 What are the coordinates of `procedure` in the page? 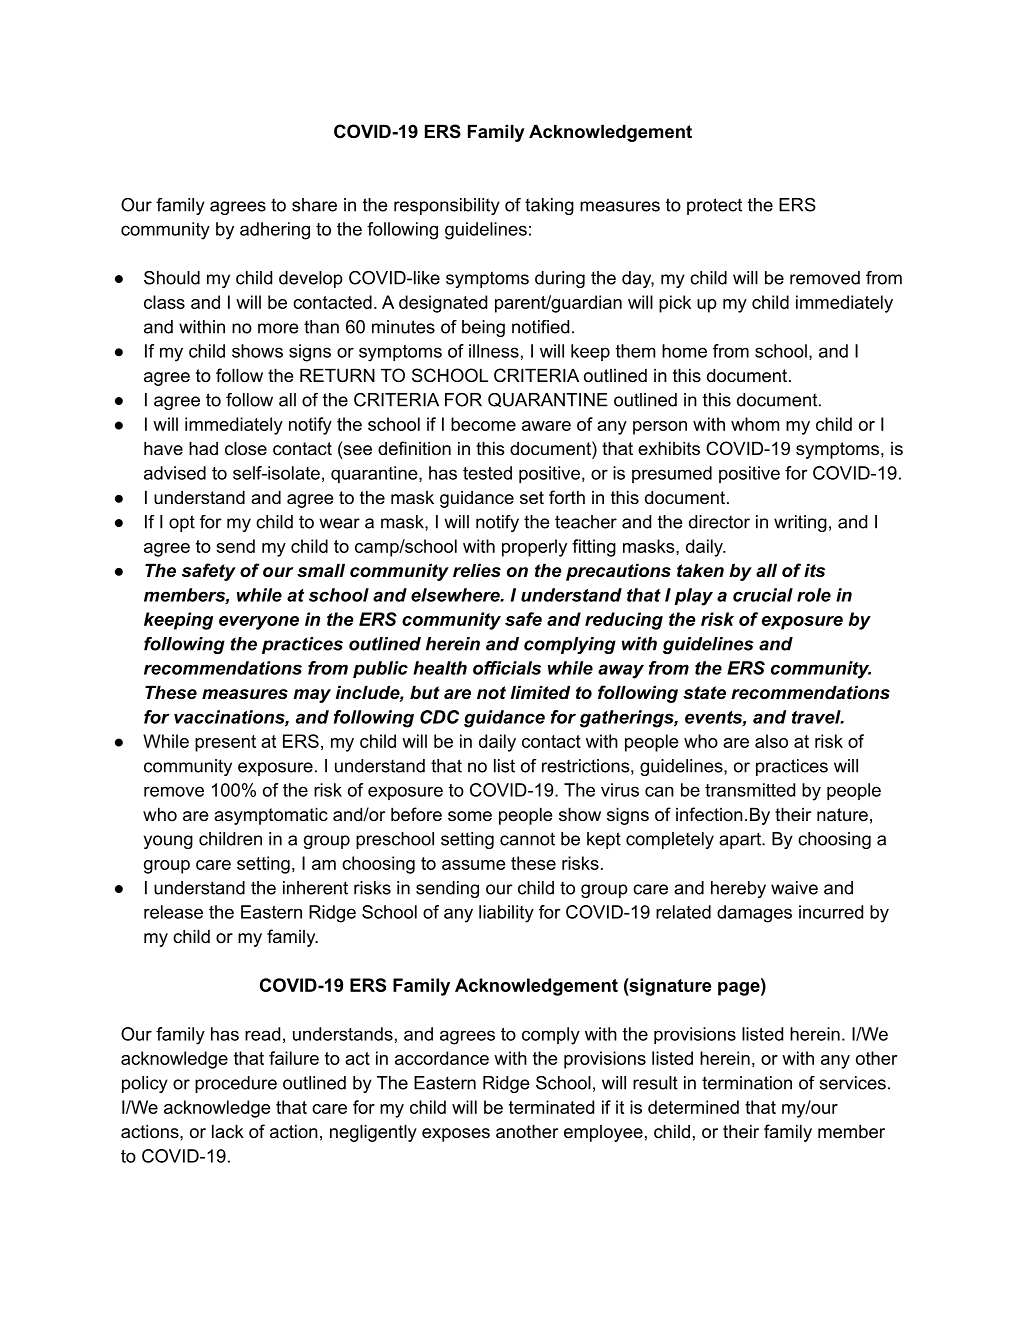 It's located at (236, 1084).
